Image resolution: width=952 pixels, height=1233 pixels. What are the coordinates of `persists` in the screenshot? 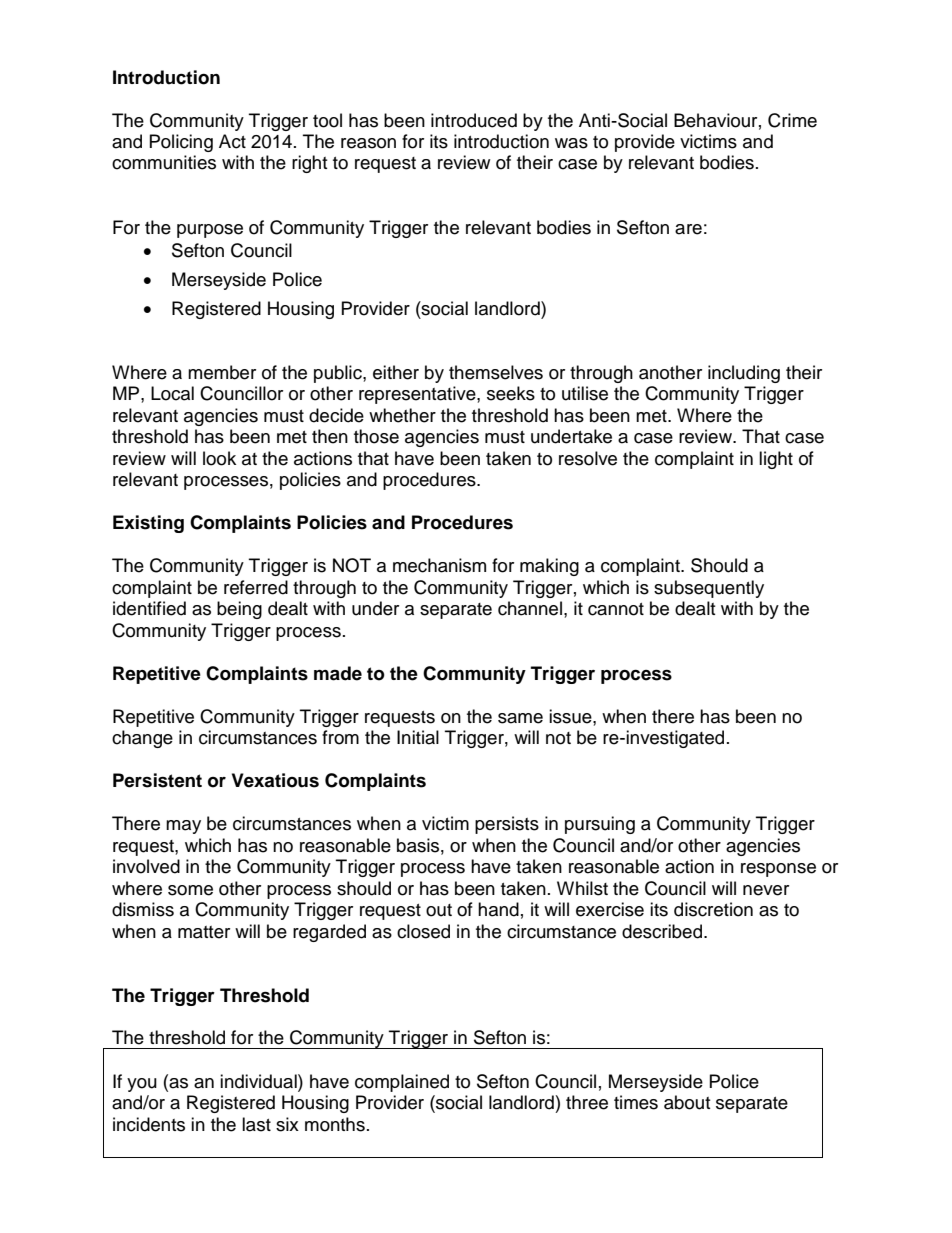 It's located at (507, 825).
